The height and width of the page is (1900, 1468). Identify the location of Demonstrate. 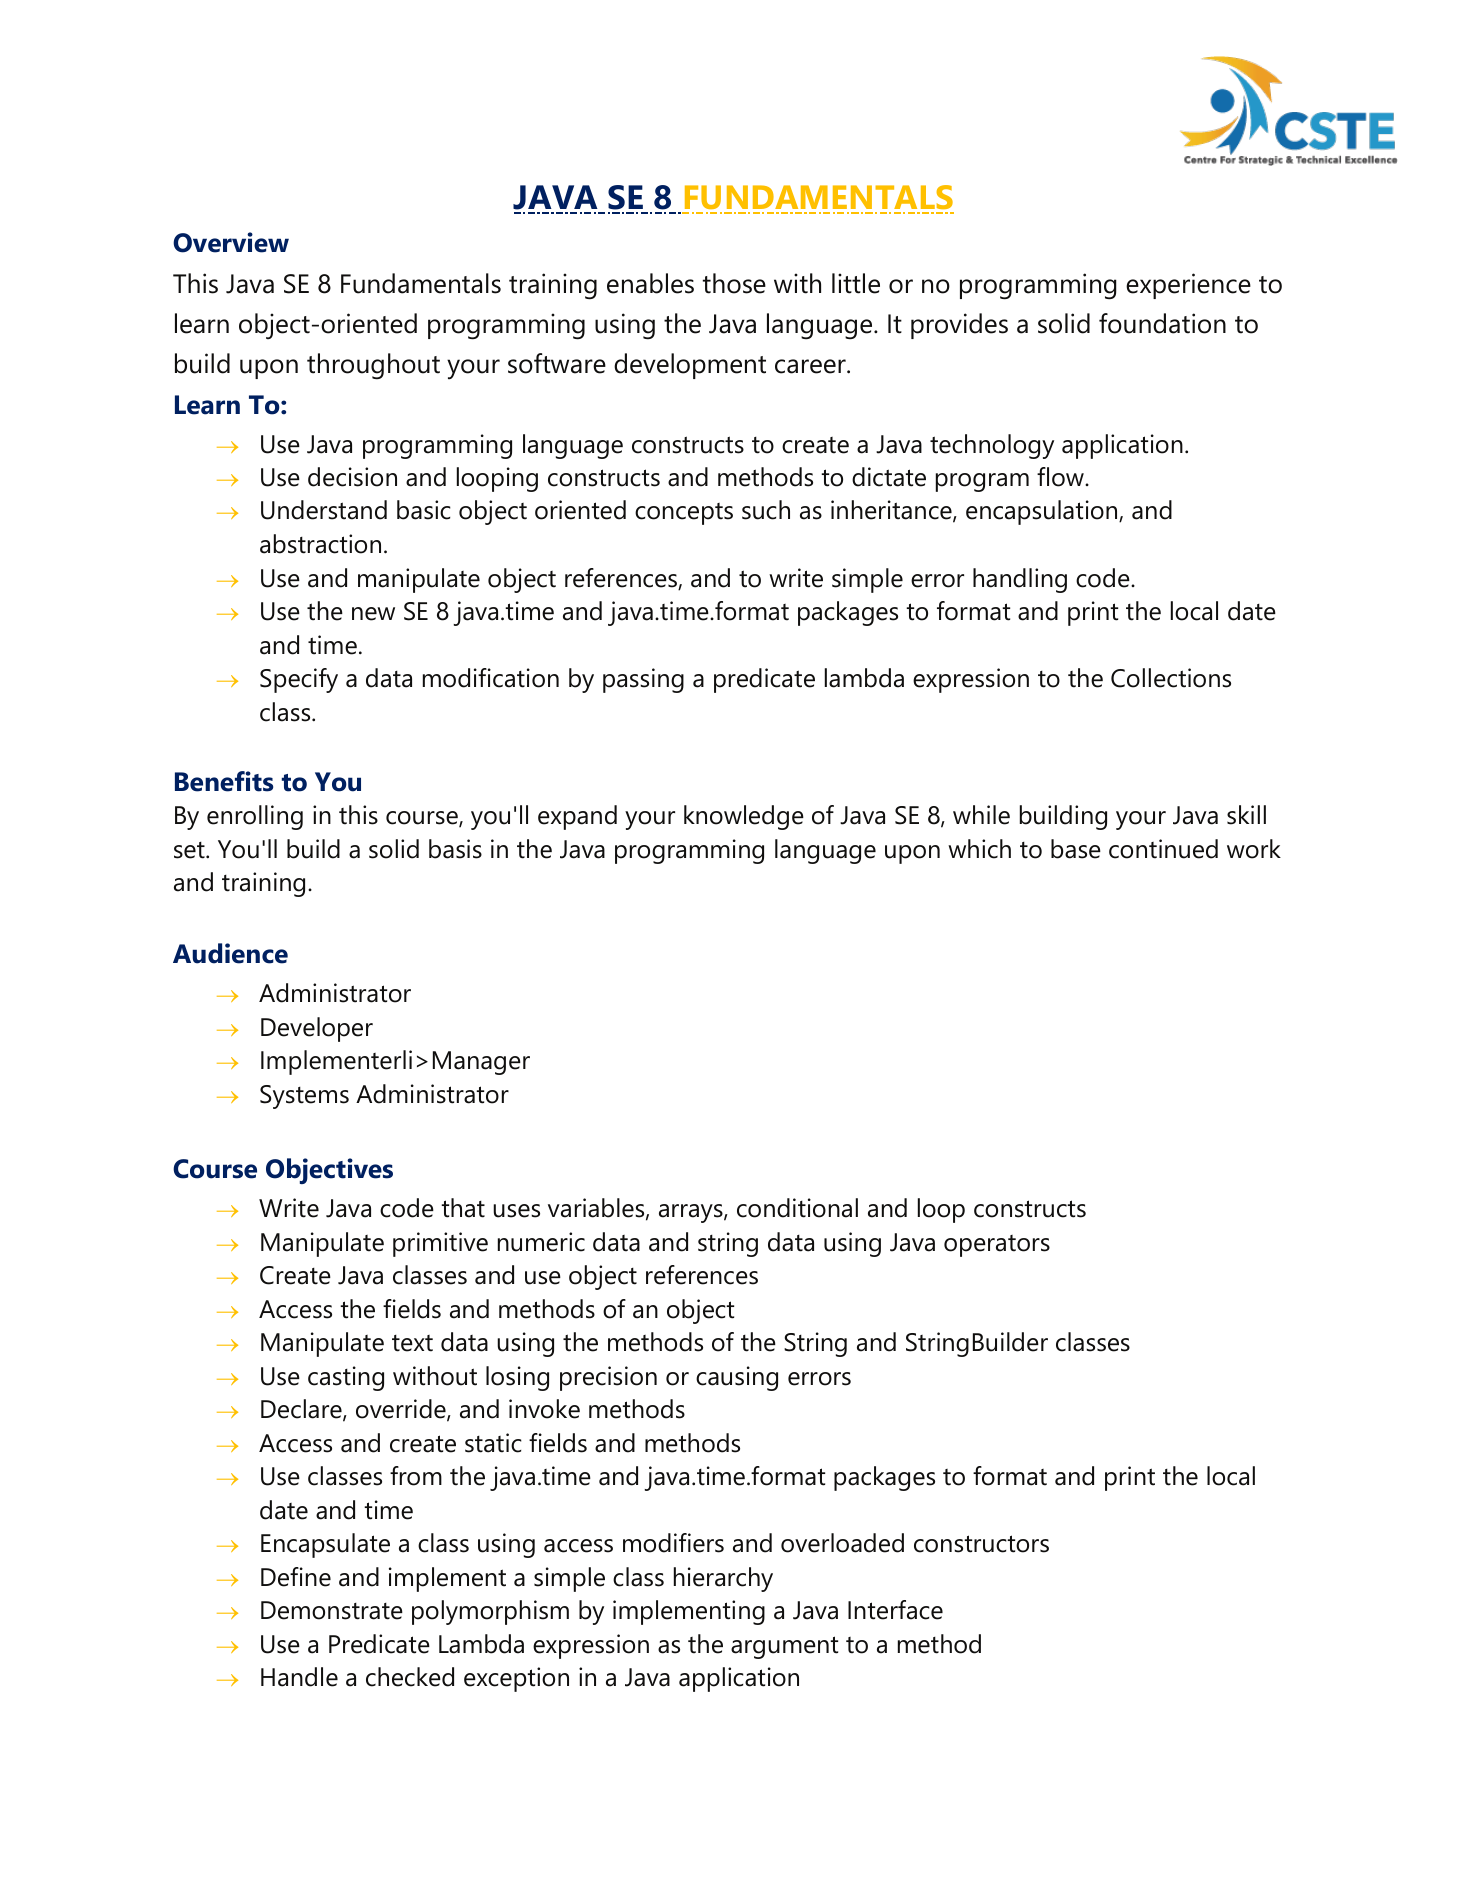
(332, 1610).
